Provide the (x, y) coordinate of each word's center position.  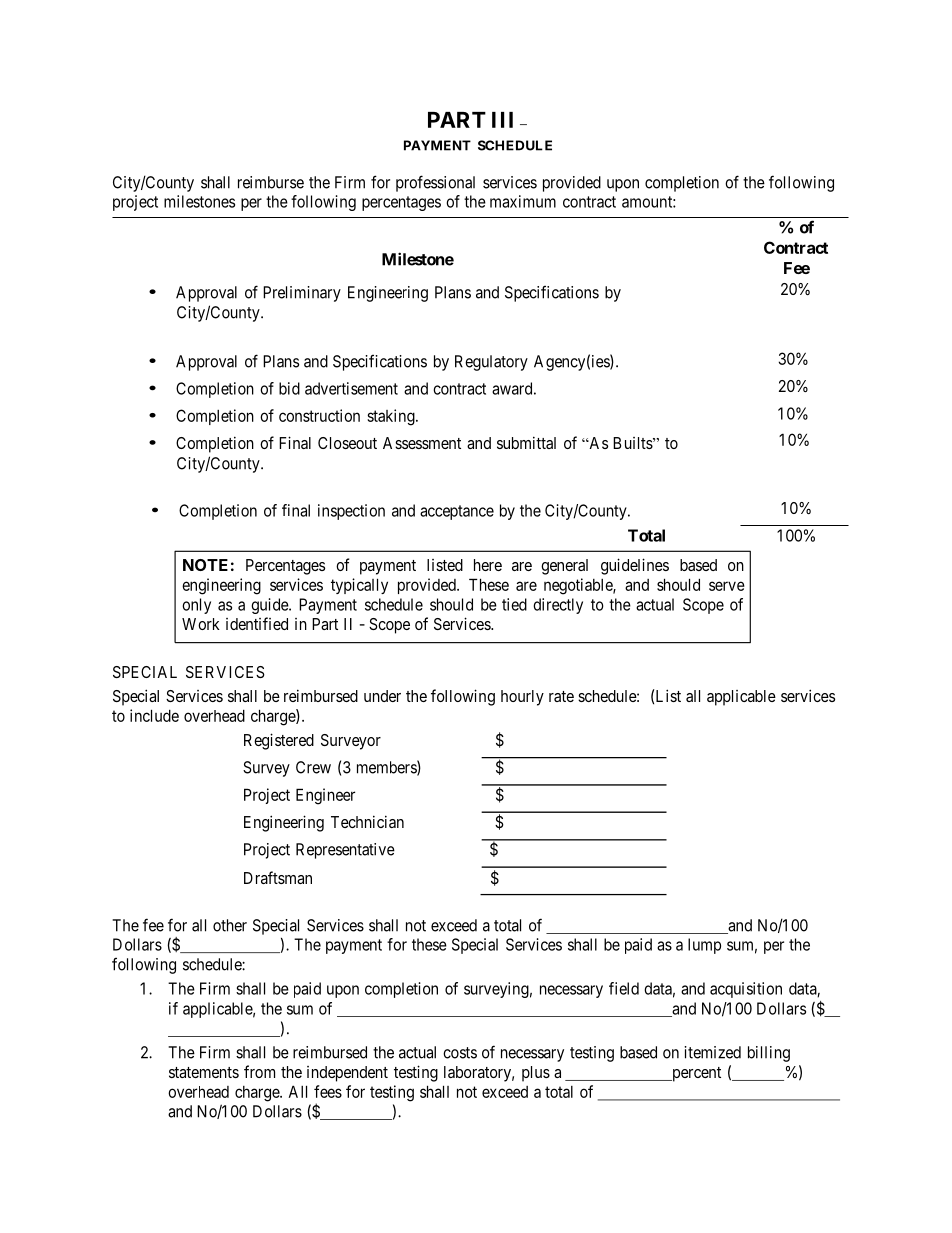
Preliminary (302, 294)
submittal (526, 442)
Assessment (422, 443)
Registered (279, 741)
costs (460, 1053)
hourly (522, 698)
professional (435, 183)
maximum (523, 201)
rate (561, 696)
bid (289, 388)
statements (204, 1072)
